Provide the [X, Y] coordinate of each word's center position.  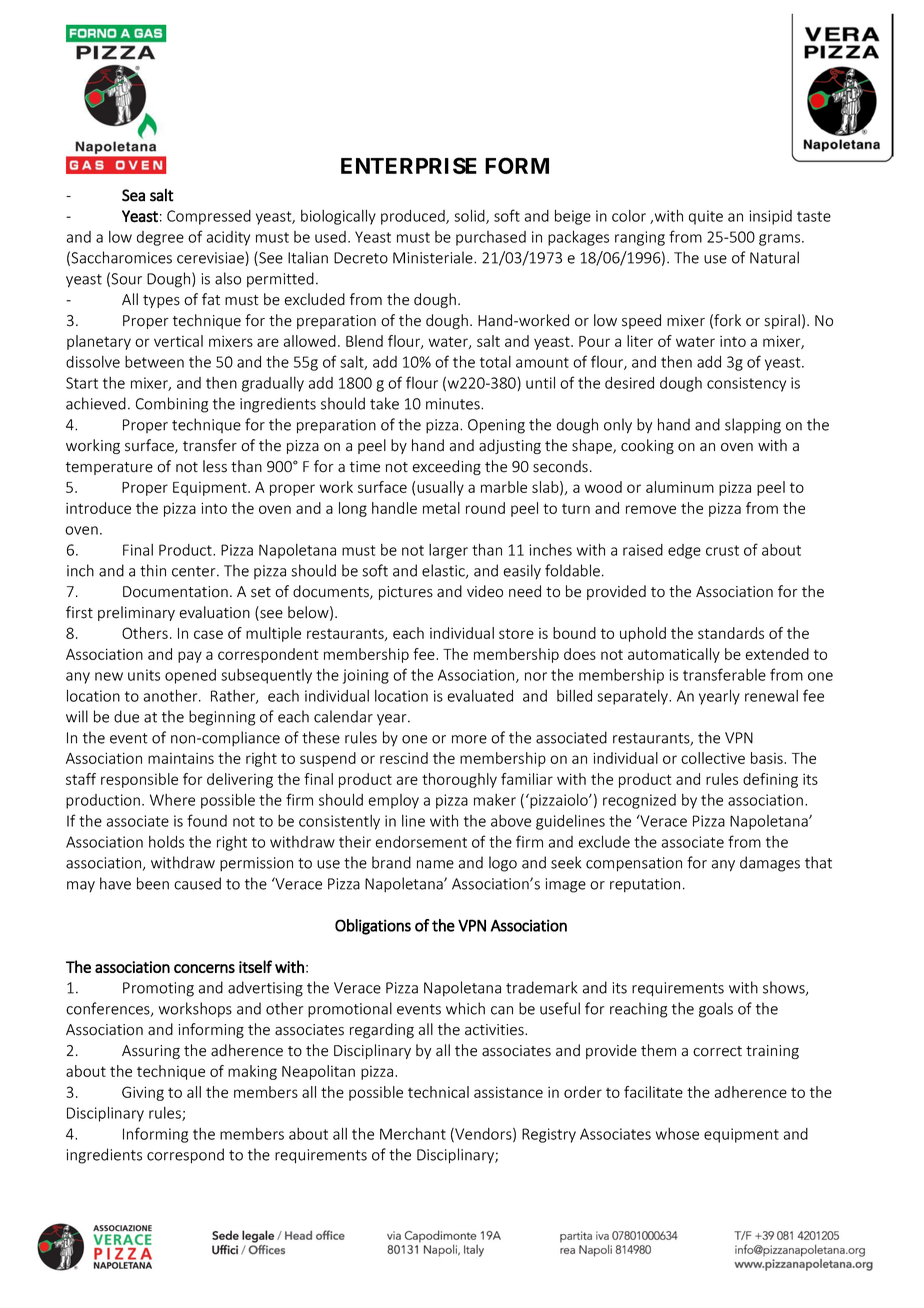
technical [438, 1092]
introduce [98, 508]
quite [706, 217]
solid [470, 217]
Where [172, 800]
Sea [133, 195]
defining [770, 780]
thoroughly [459, 780]
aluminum [680, 487]
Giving [143, 1093]
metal [441, 508]
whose [677, 1134]
